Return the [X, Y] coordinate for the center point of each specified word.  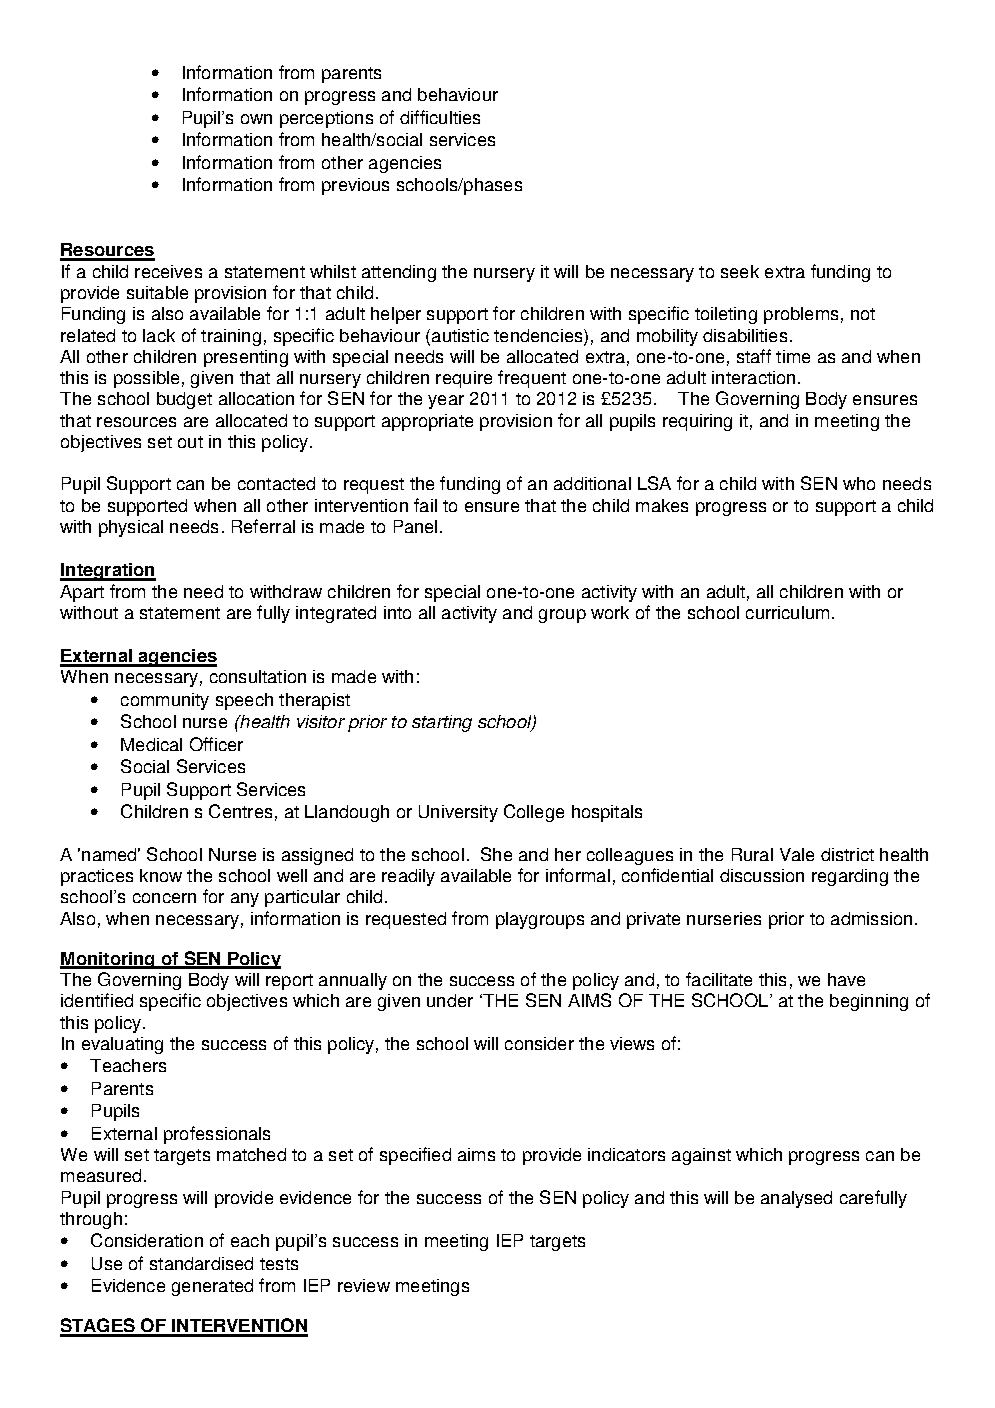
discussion [762, 875]
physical [131, 528]
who [859, 483]
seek [740, 271]
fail [425, 505]
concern [164, 898]
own [256, 119]
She [496, 854]
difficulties [440, 117]
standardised [201, 1263]
